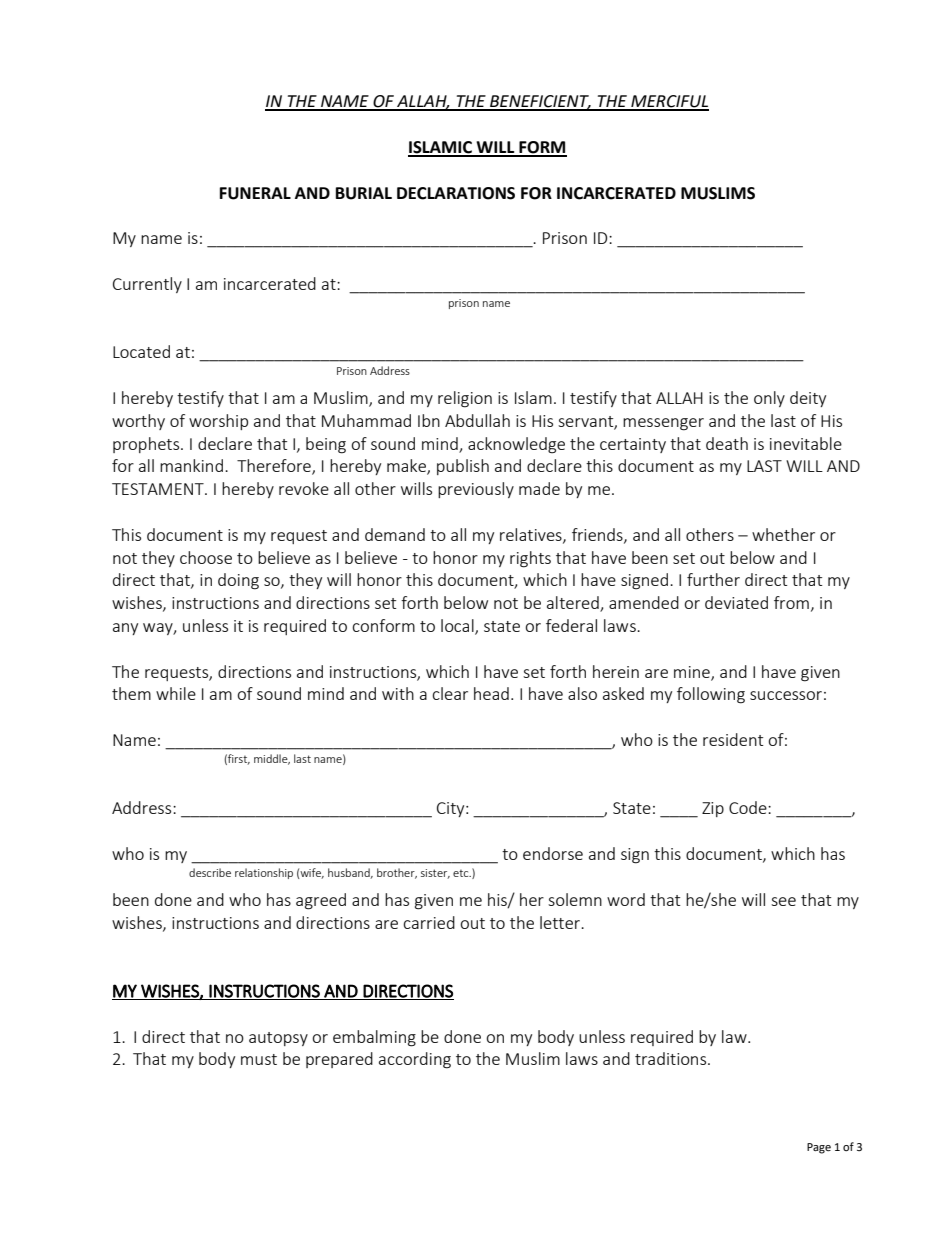 The width and height of the image is (952, 1233). What do you see at coordinates (749, 807) in the image?
I see `Code` at bounding box center [749, 807].
